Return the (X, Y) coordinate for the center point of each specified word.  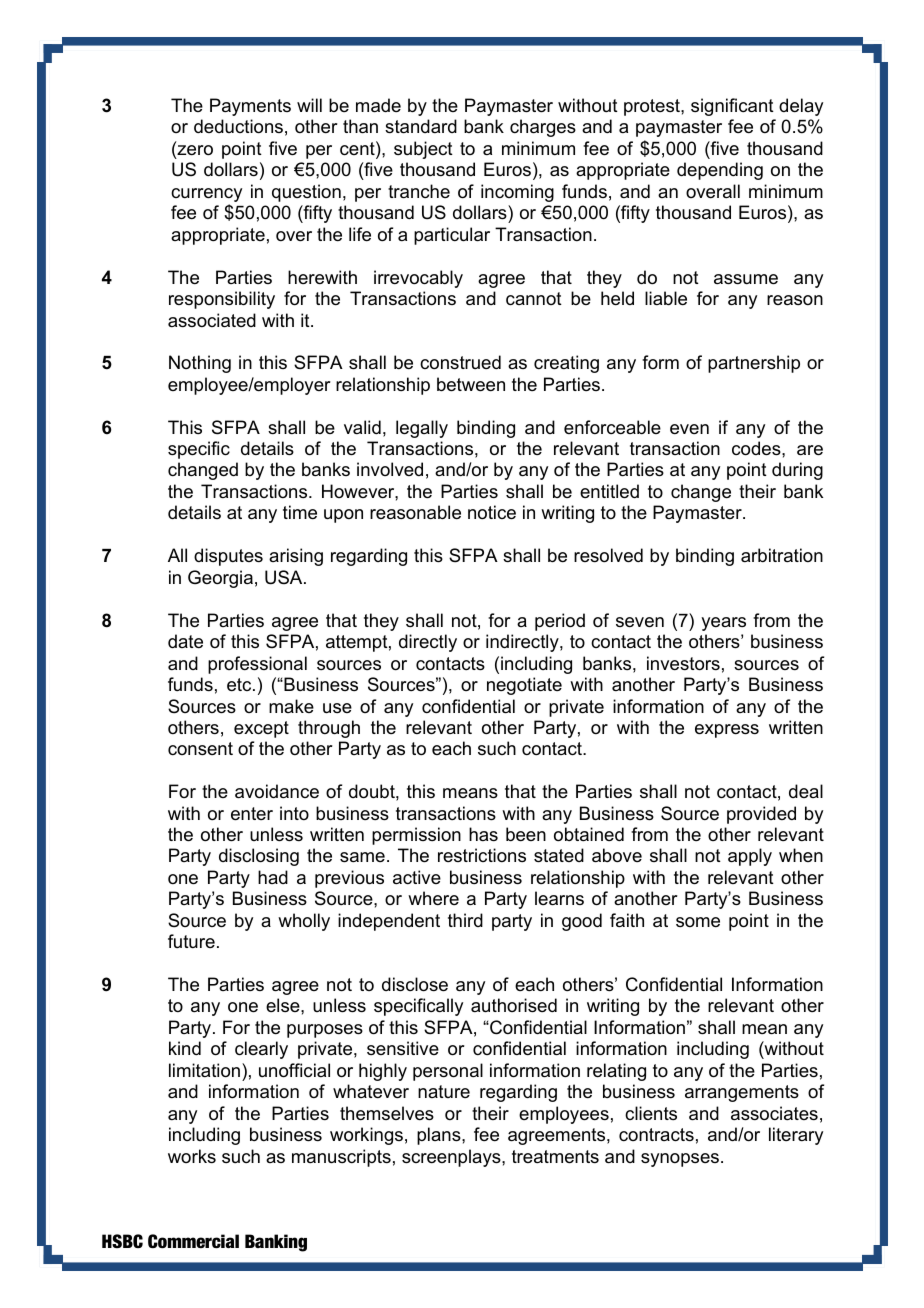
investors (683, 663)
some (698, 922)
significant (732, 107)
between (471, 384)
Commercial (193, 1241)
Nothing (200, 364)
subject (423, 150)
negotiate (524, 686)
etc (240, 685)
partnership (754, 364)
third (465, 920)
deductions (238, 126)
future (191, 941)
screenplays (452, 1158)
